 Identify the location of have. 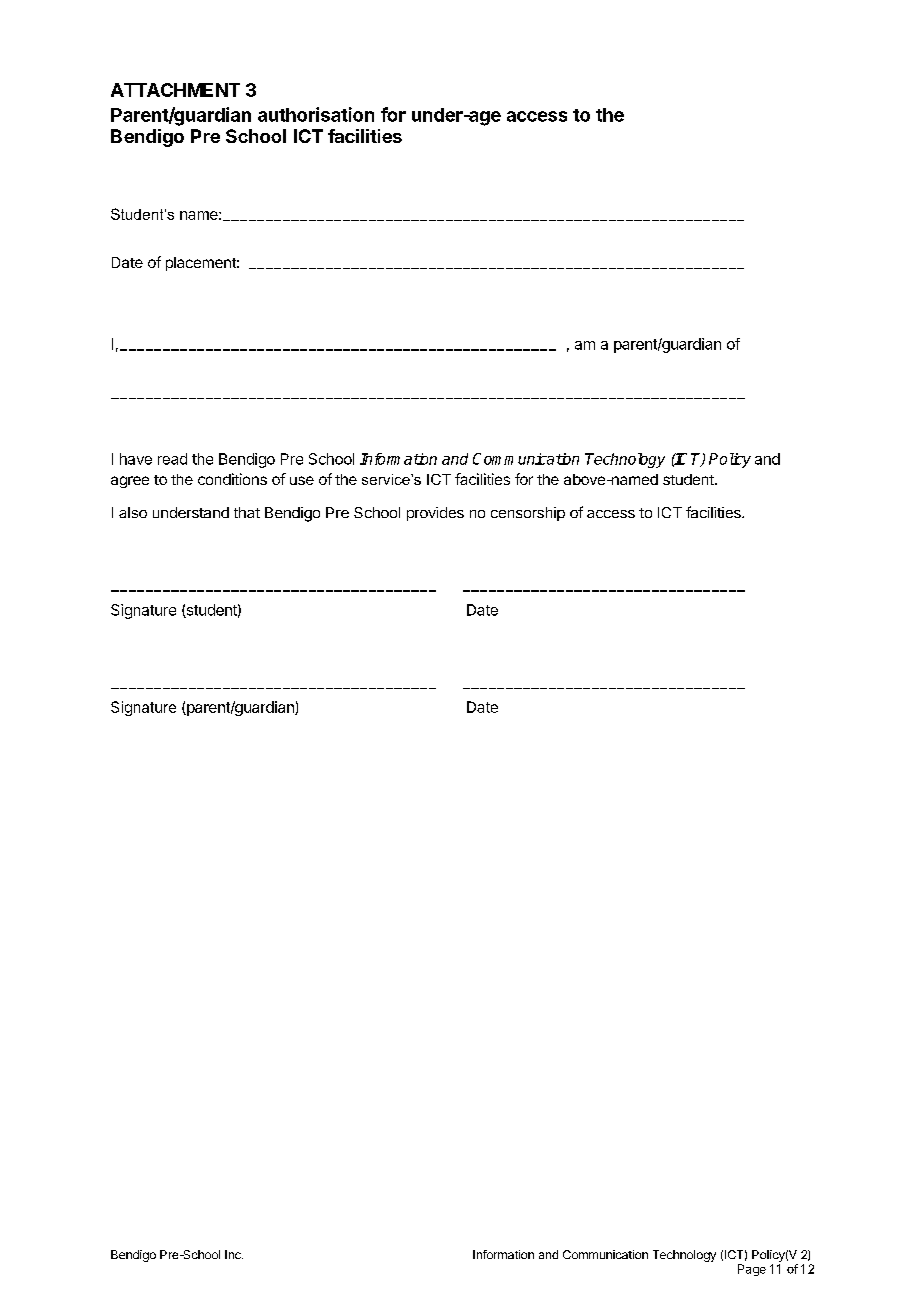
(136, 459).
